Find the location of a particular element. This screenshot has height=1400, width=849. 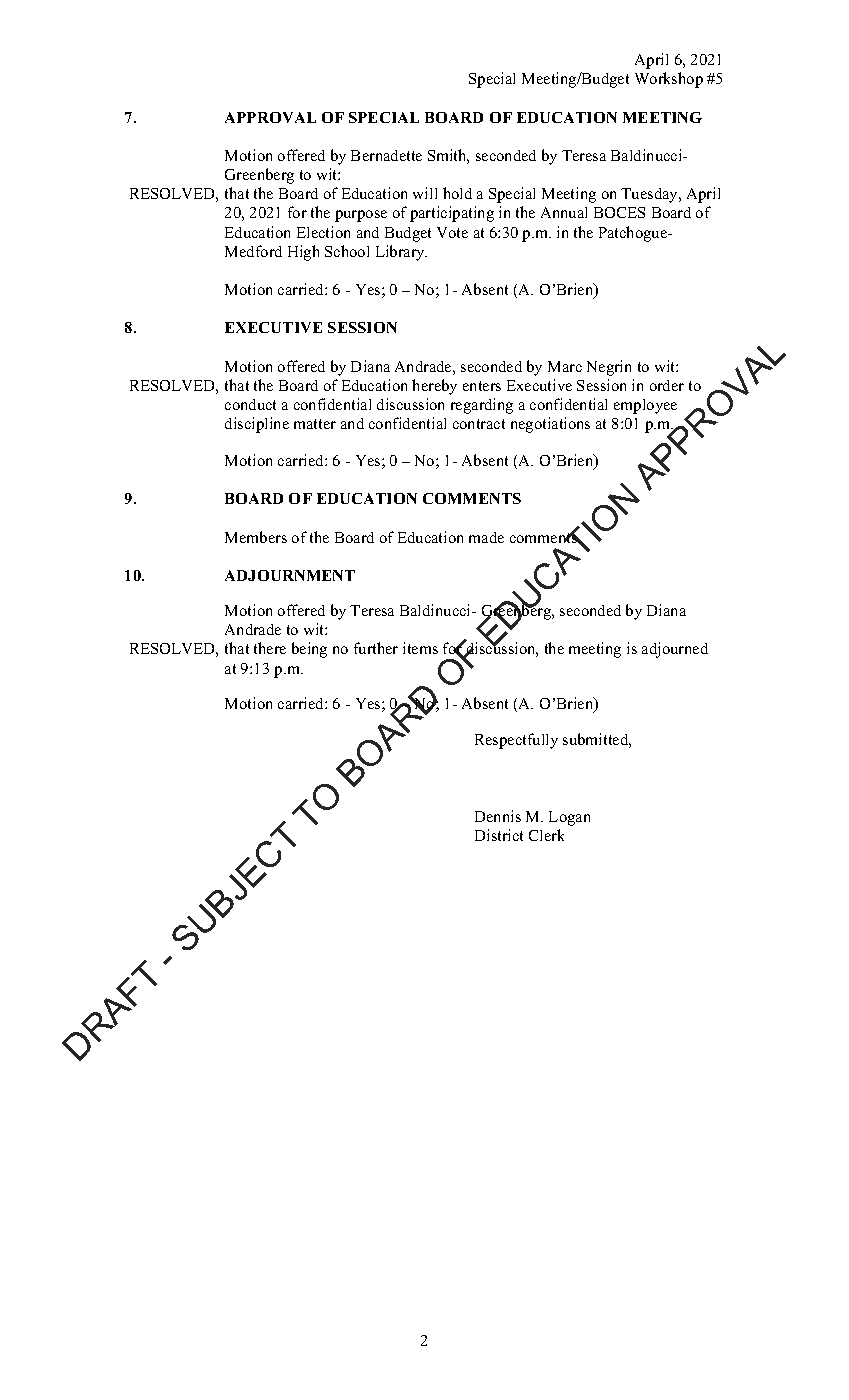

matter is located at coordinates (315, 424).
